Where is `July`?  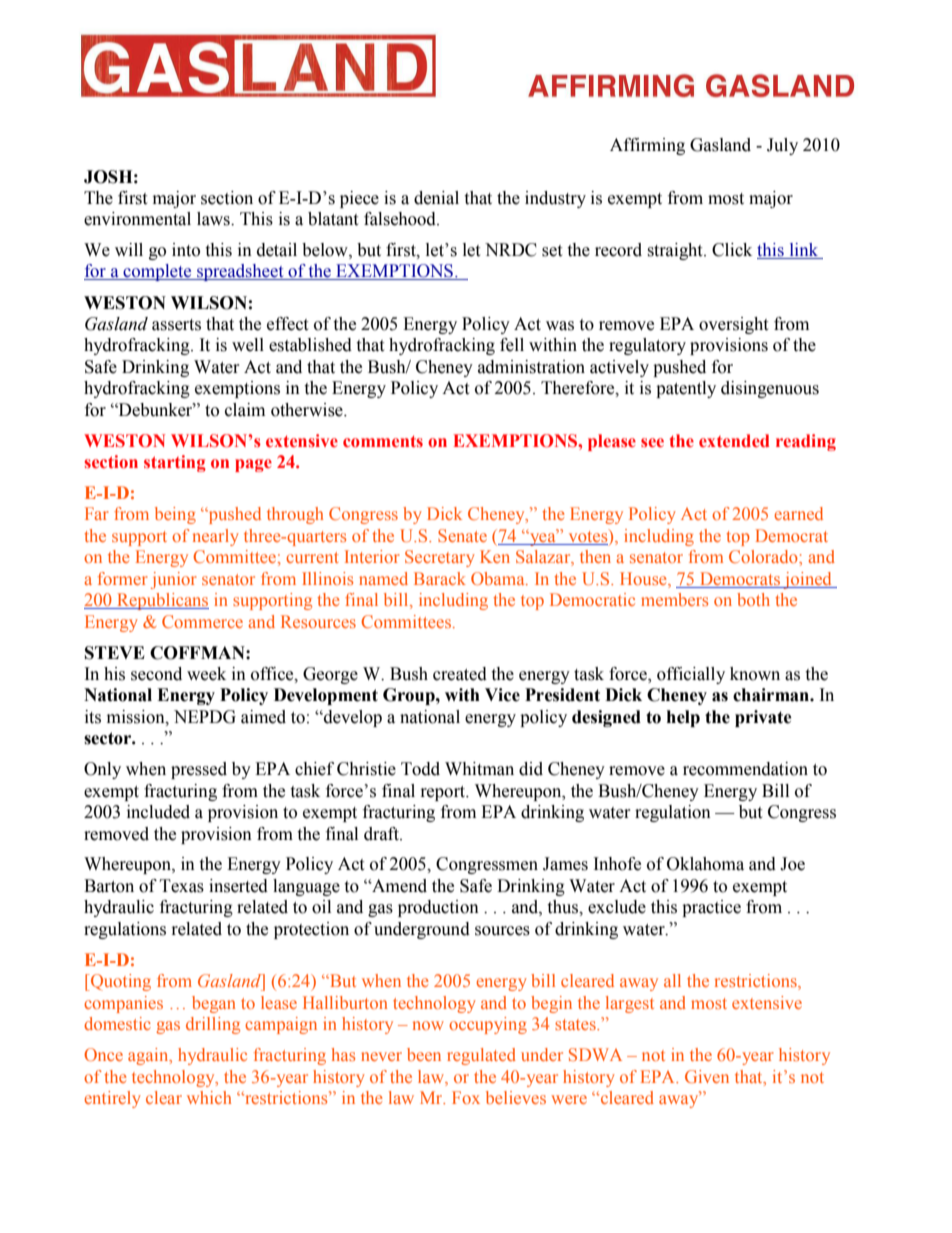
July is located at coordinates (782, 146).
